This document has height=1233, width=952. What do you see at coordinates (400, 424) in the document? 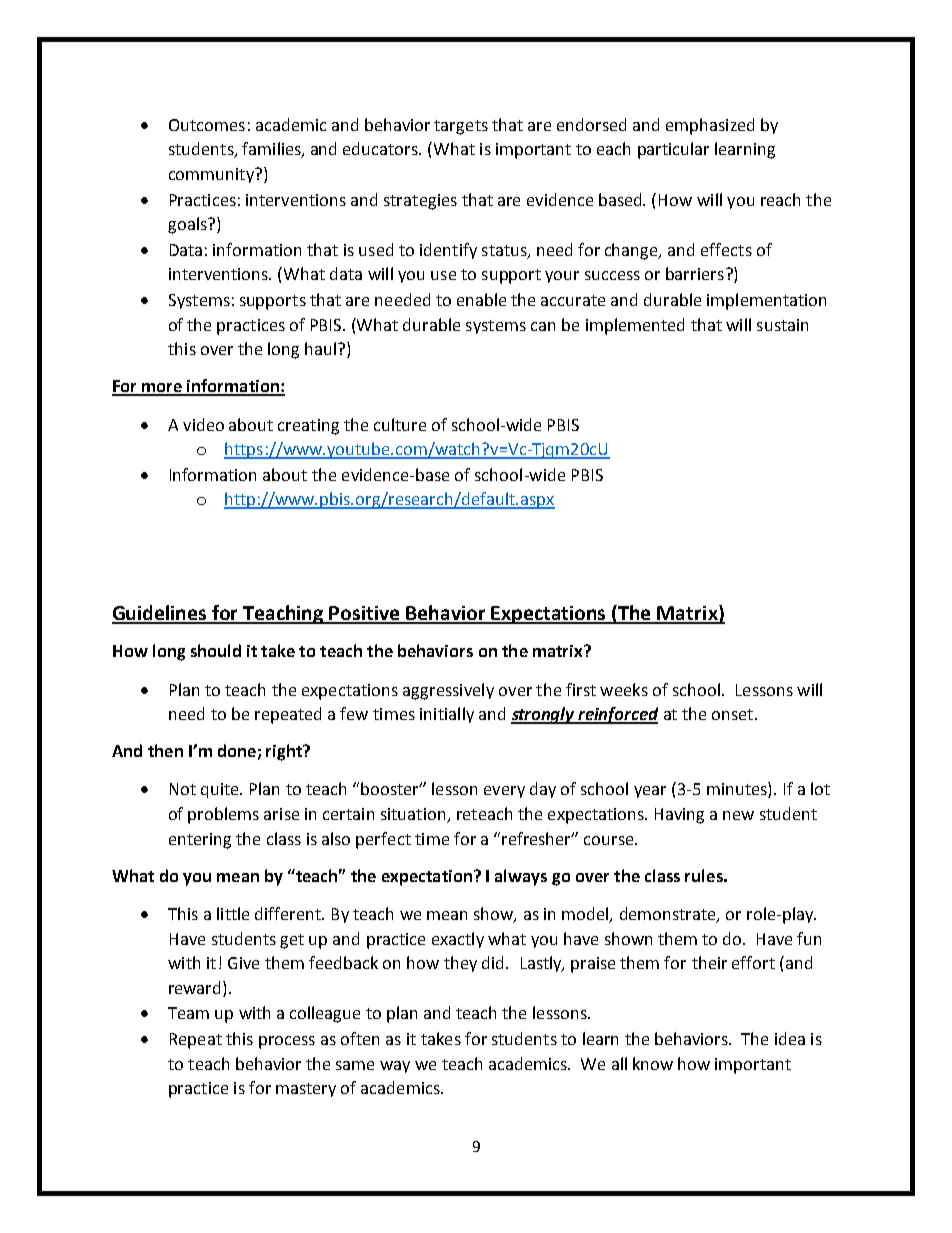
I see `culture` at bounding box center [400, 424].
